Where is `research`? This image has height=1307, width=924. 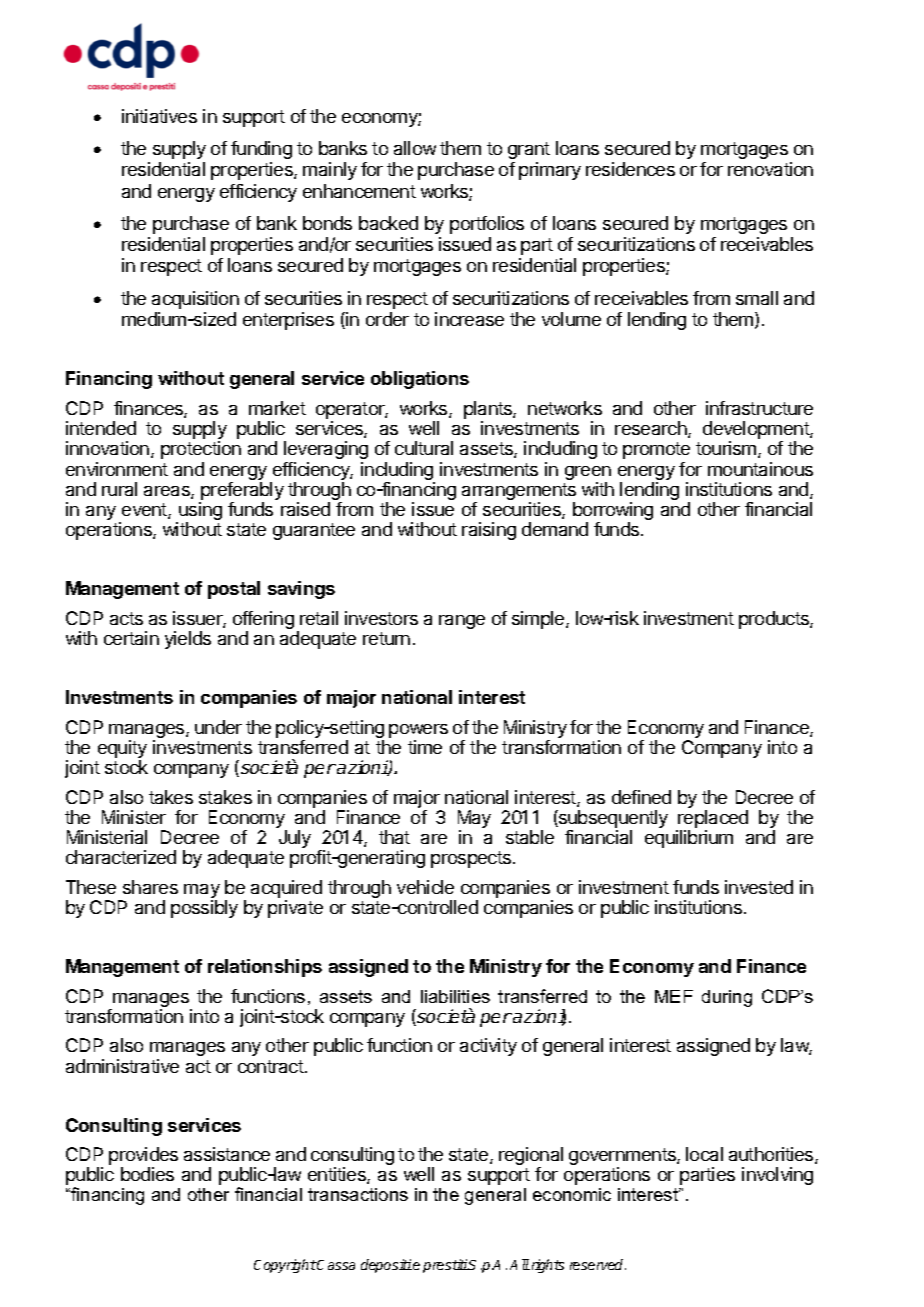
research is located at coordinates (652, 429).
